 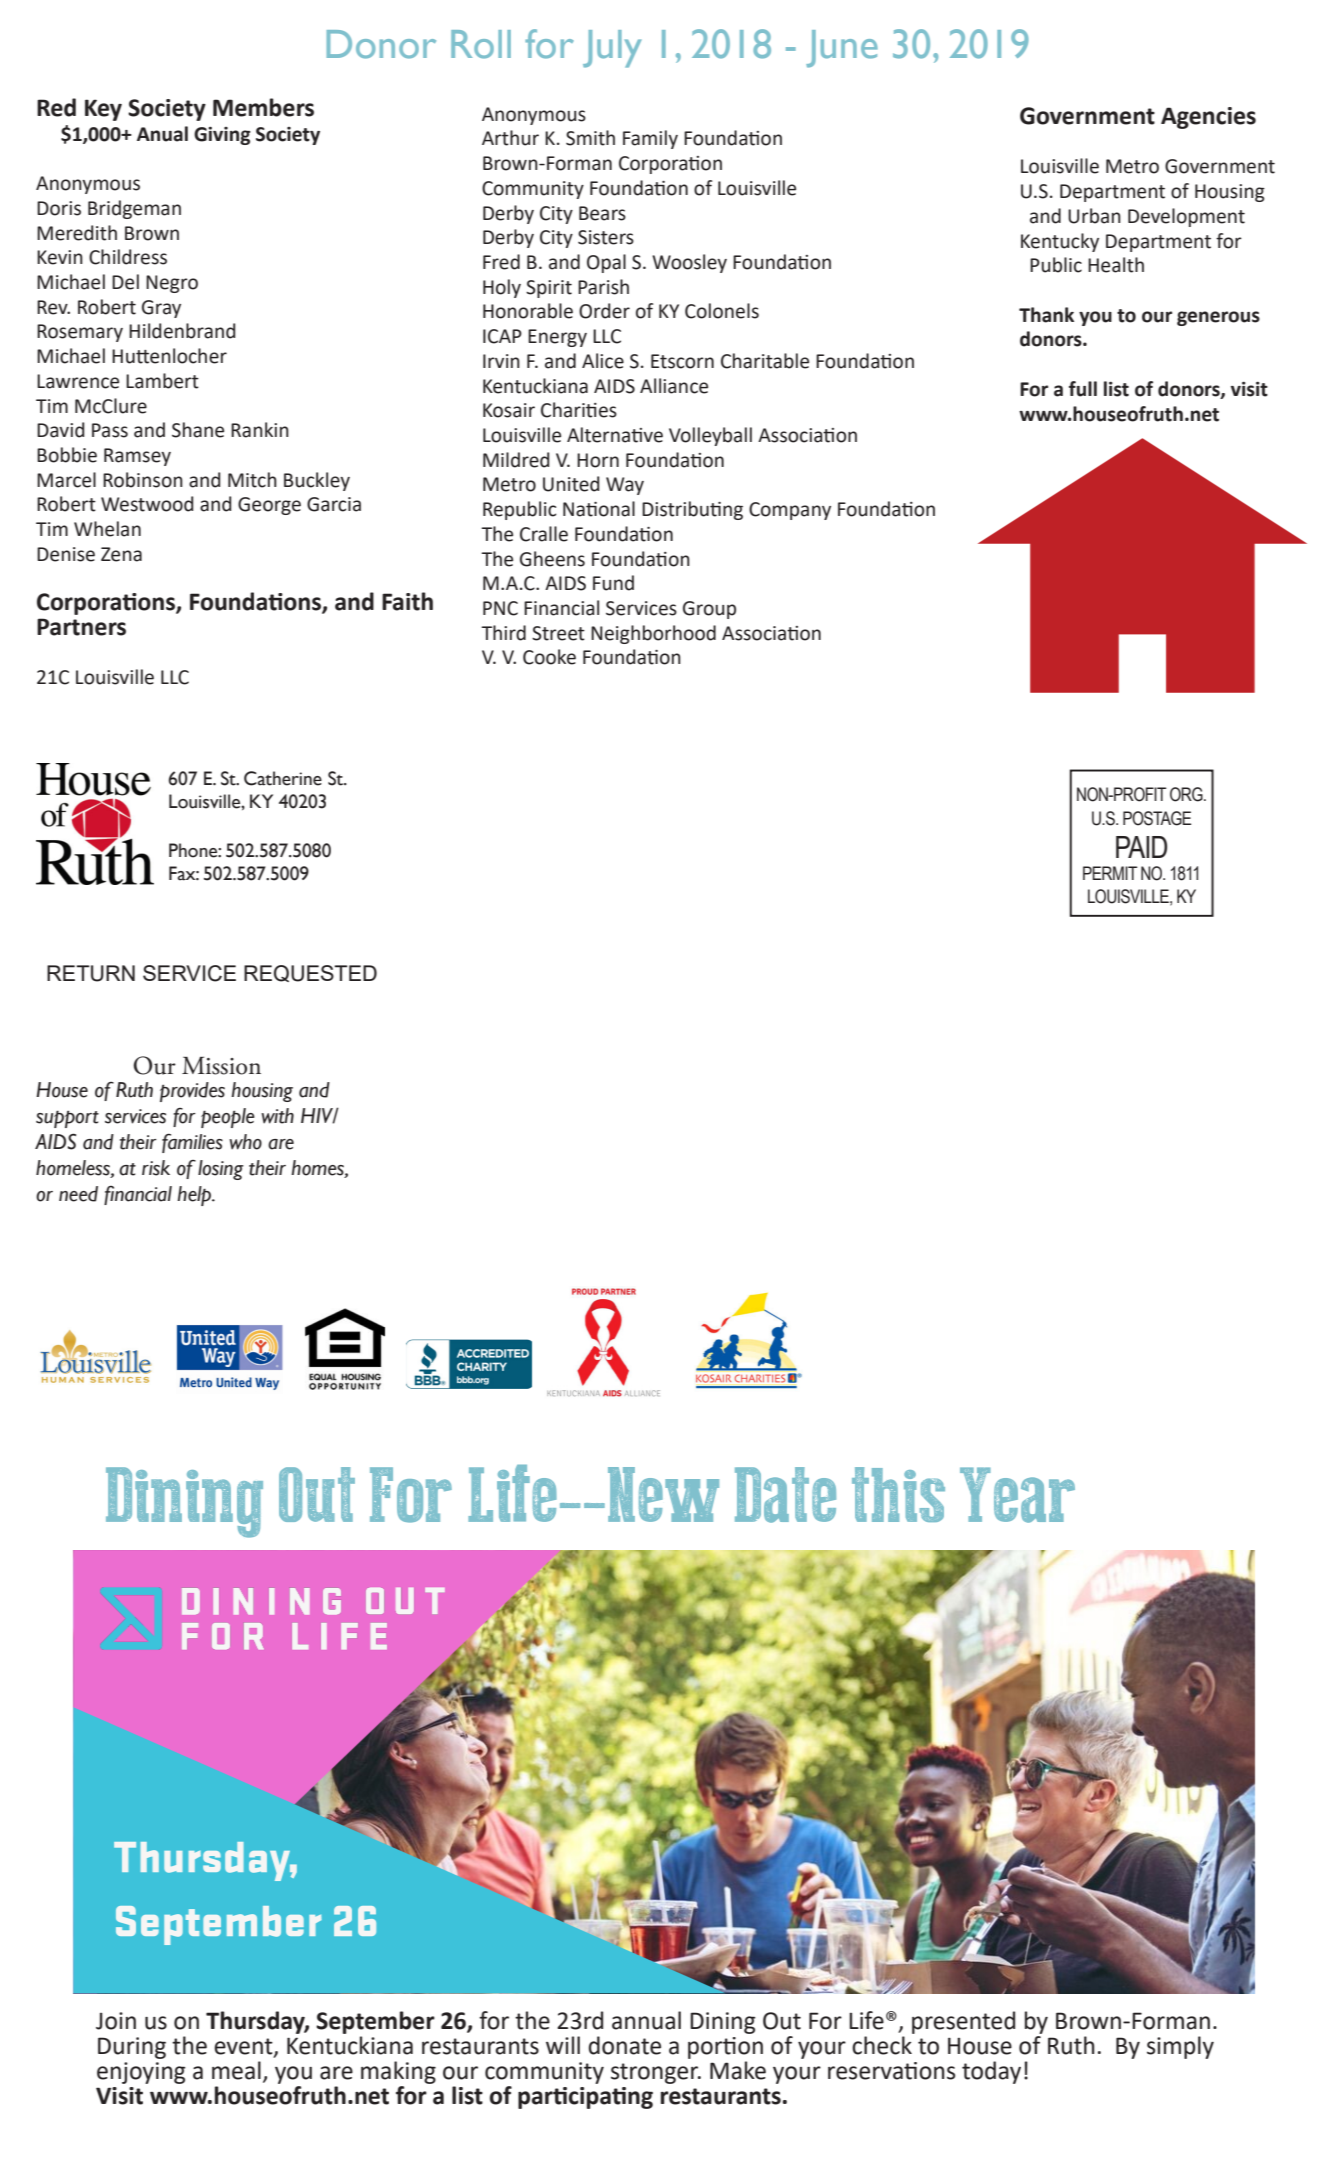 I want to click on event, so click(x=244, y=2047).
